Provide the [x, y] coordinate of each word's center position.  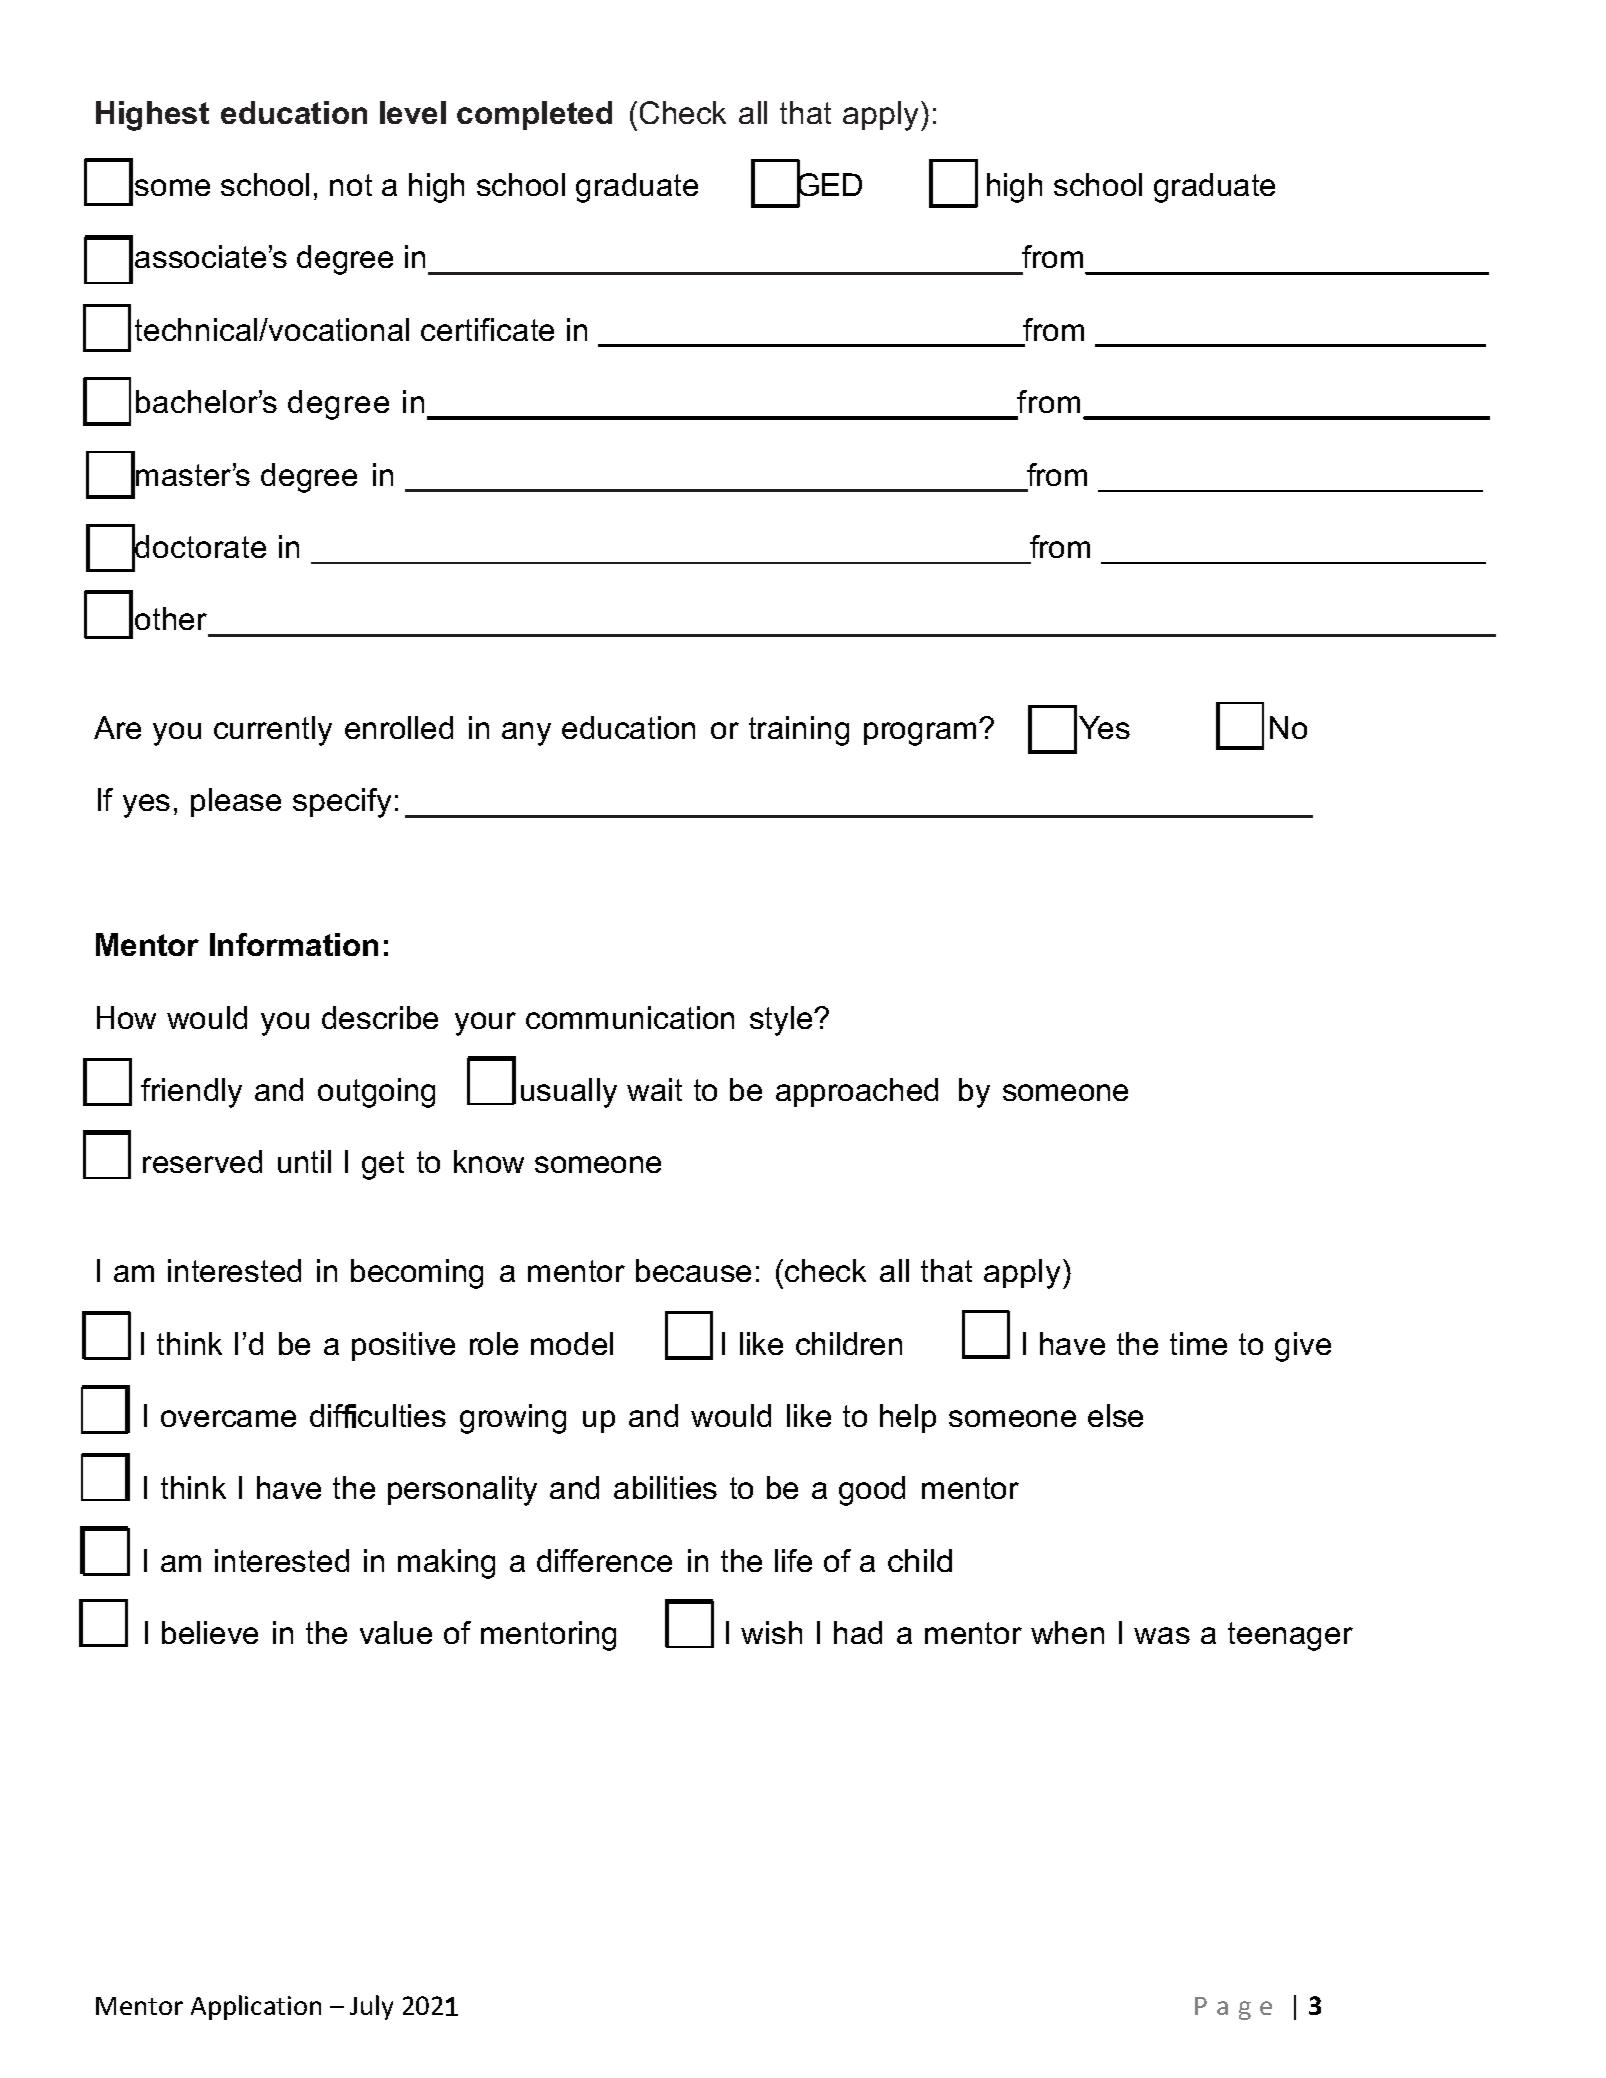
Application [256, 2007]
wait [654, 1089]
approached [857, 1092]
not [351, 185]
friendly [191, 1093]
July [371, 2007]
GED [829, 185]
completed [534, 115]
